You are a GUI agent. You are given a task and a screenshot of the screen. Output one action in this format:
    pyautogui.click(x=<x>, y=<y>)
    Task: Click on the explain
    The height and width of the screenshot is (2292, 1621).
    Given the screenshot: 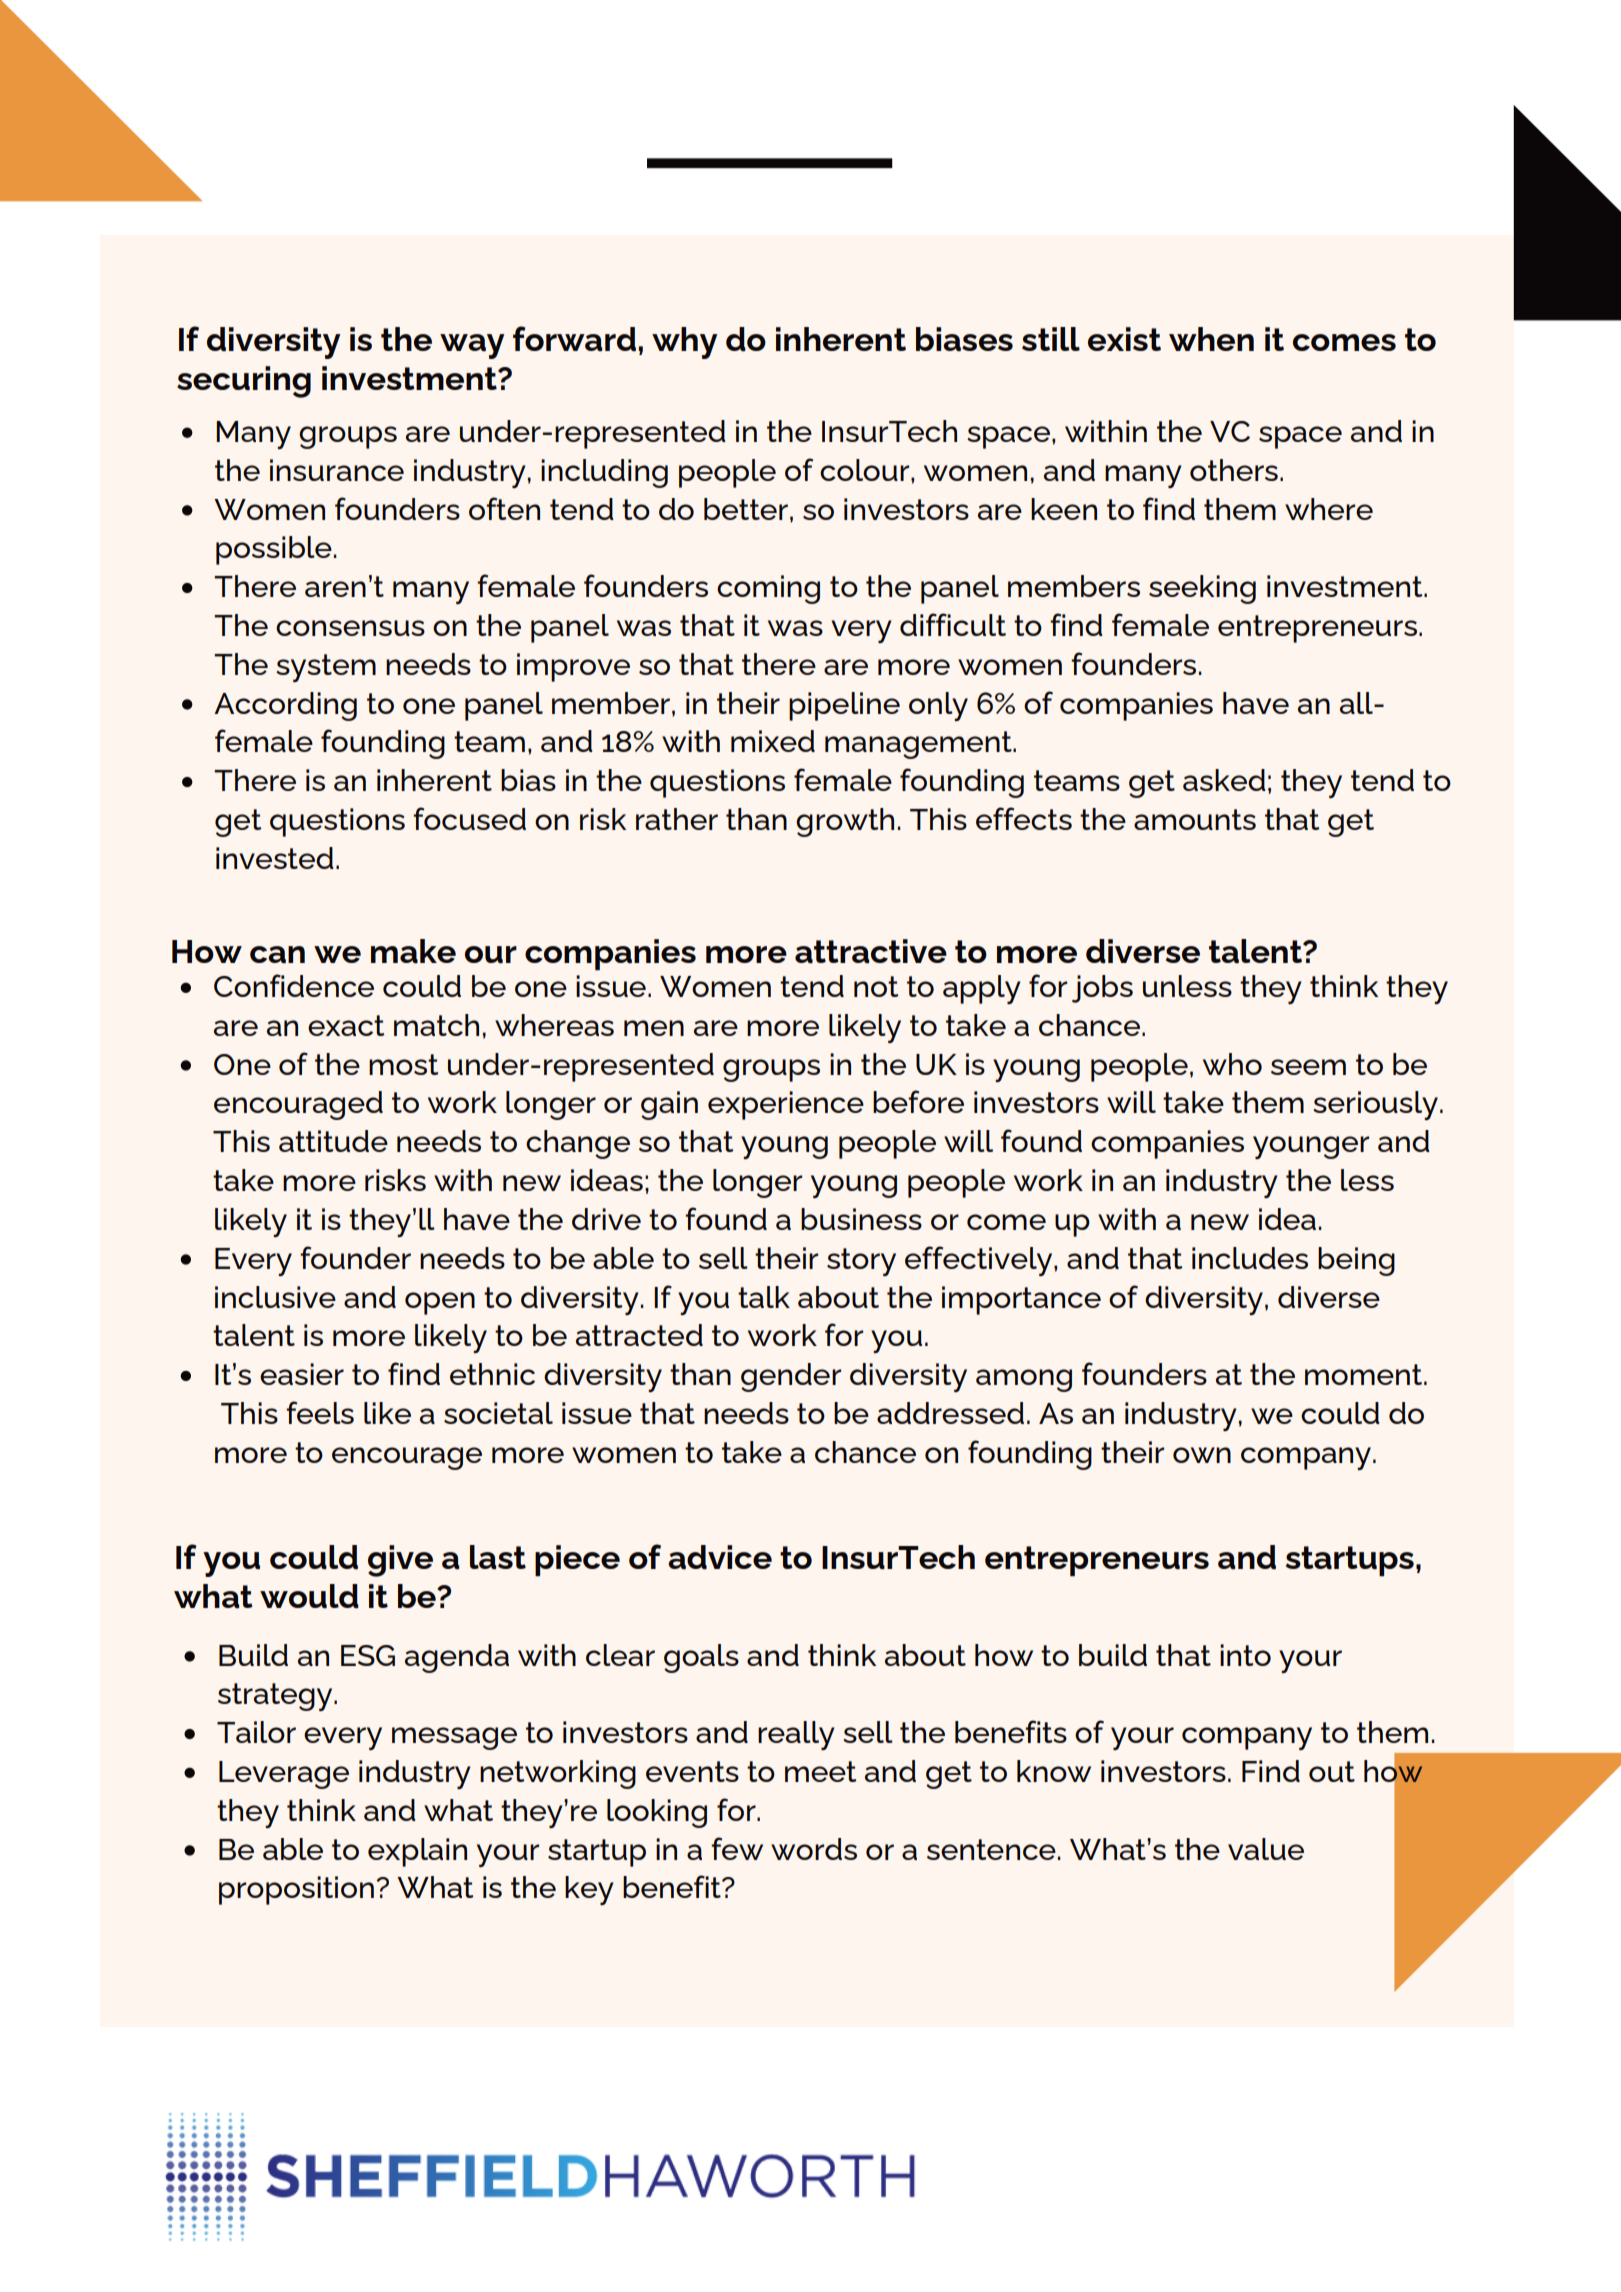 What is the action you would take?
    pyautogui.click(x=417, y=1852)
